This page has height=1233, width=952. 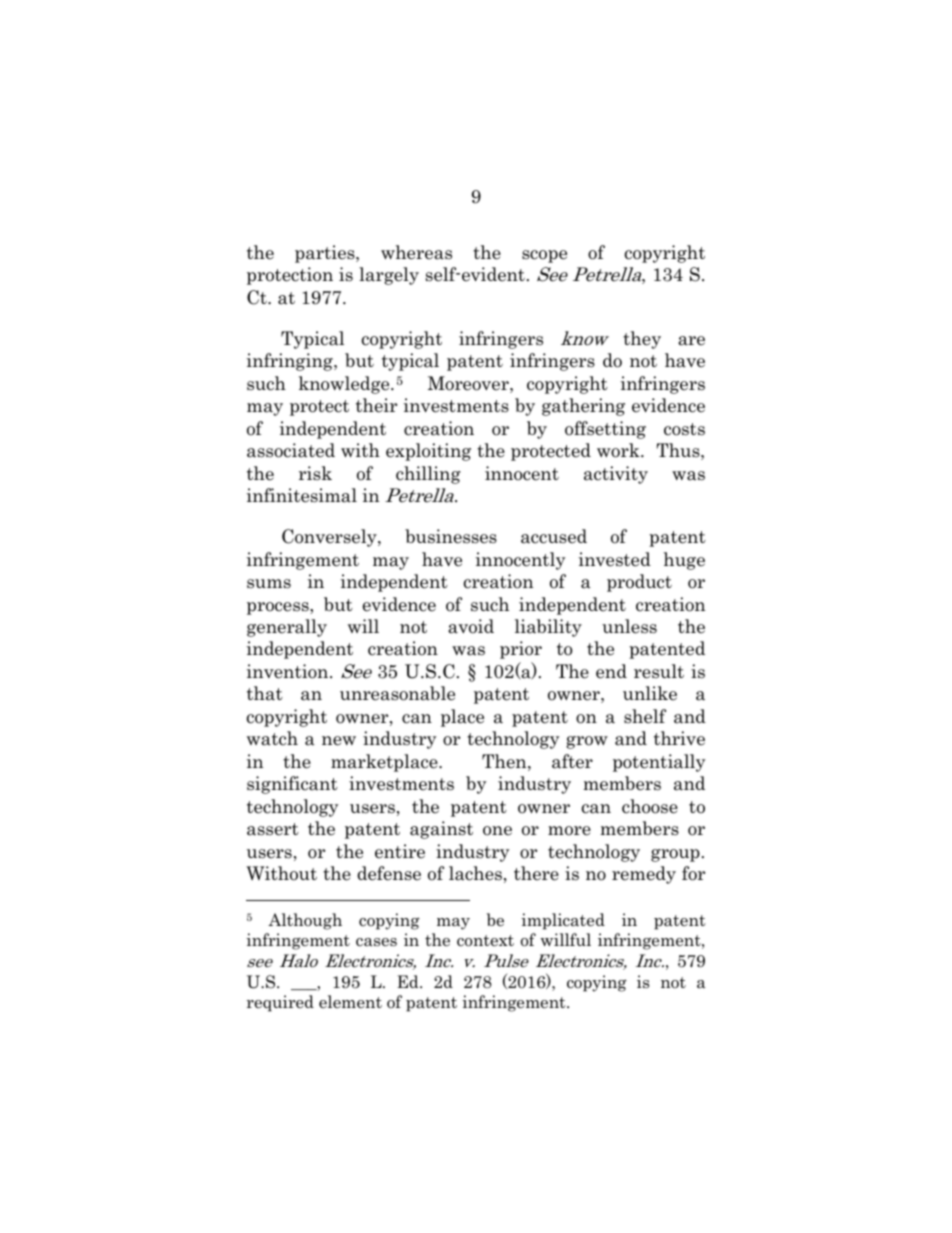 I want to click on businesses, so click(x=451, y=536).
